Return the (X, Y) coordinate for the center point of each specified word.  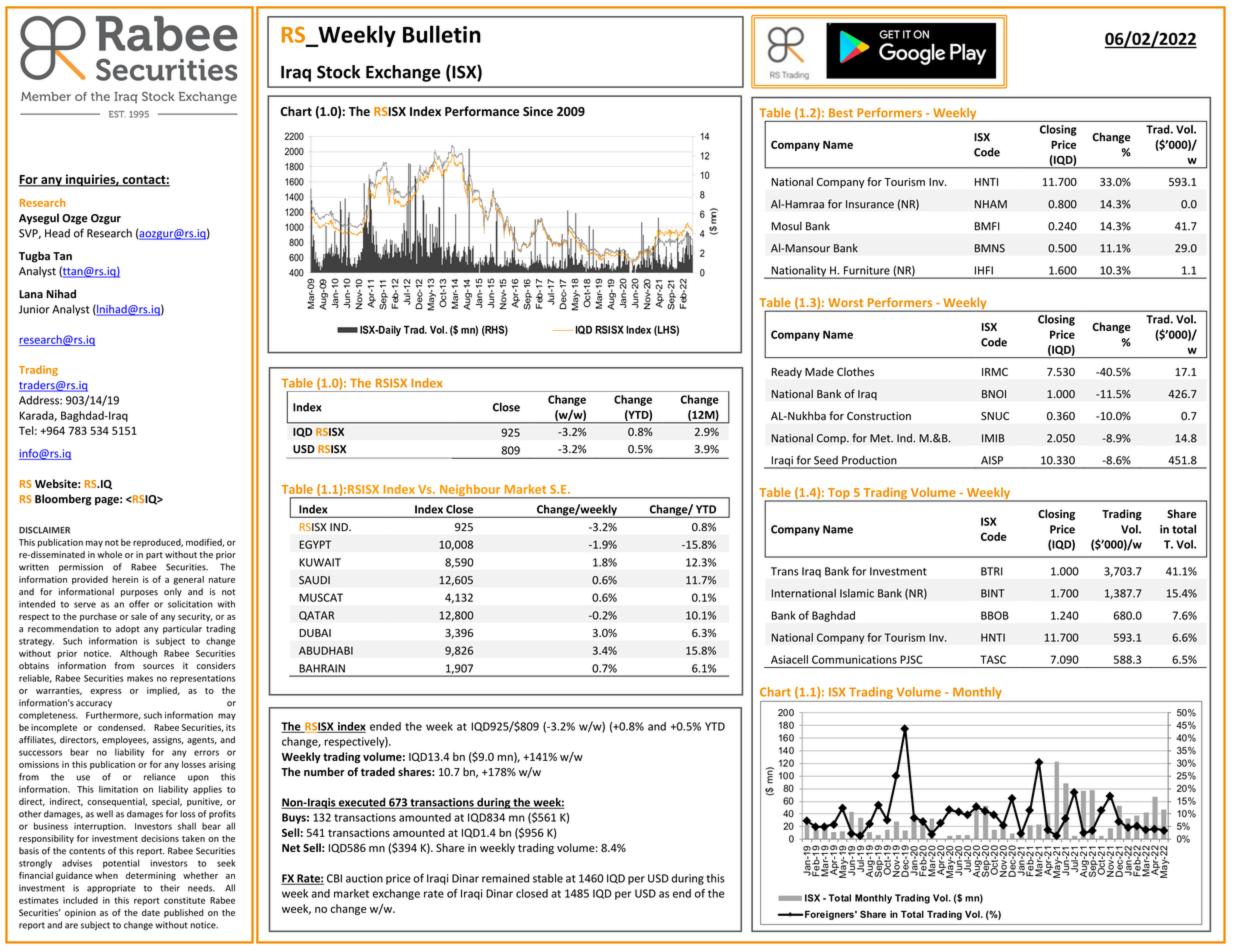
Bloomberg (63, 500)
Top (839, 495)
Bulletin (442, 34)
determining (151, 876)
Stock (338, 72)
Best (841, 112)
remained (505, 878)
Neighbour (470, 491)
